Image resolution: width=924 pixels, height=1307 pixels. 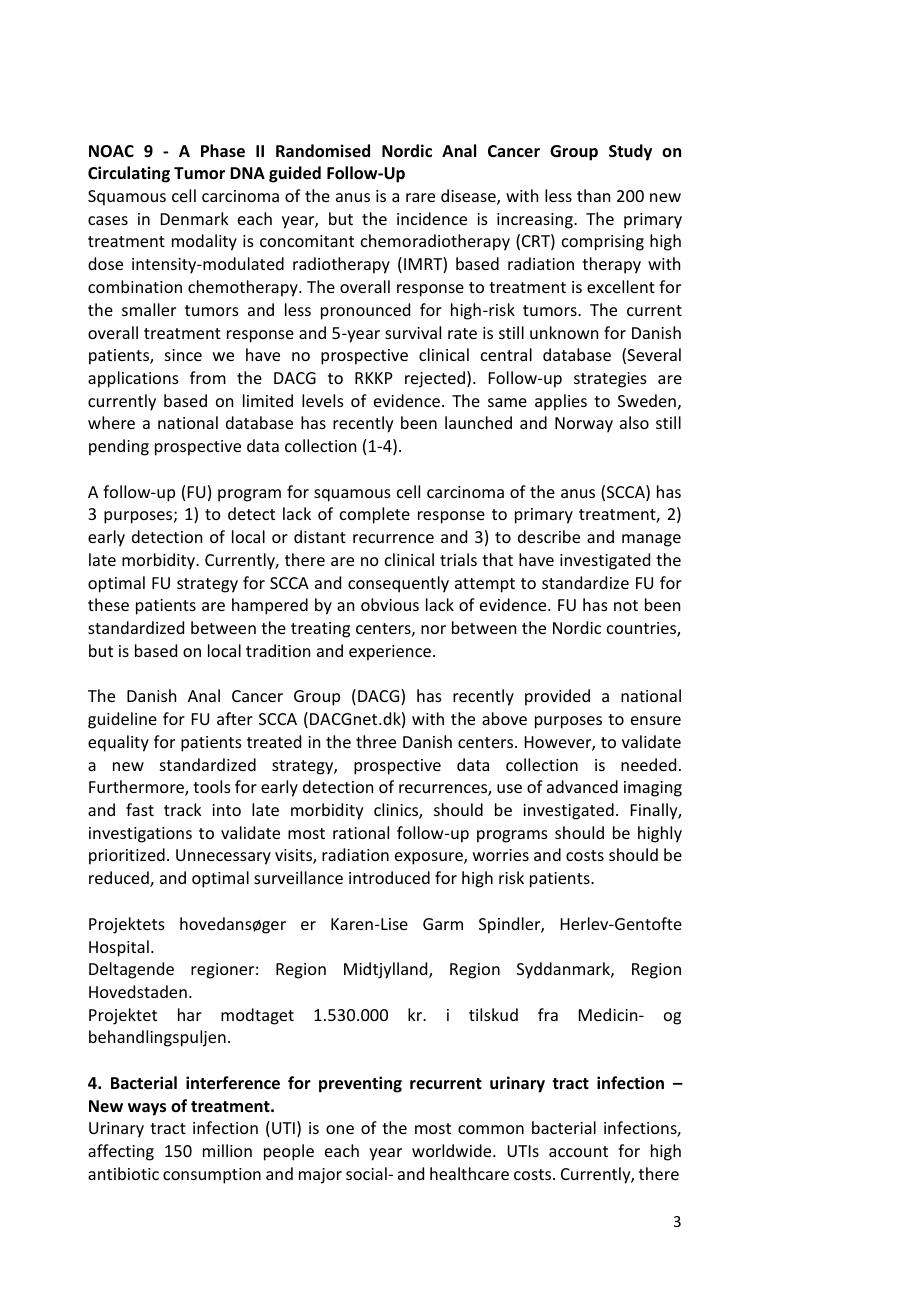 What do you see at coordinates (147, 1109) in the screenshot?
I see `ways` at bounding box center [147, 1109].
